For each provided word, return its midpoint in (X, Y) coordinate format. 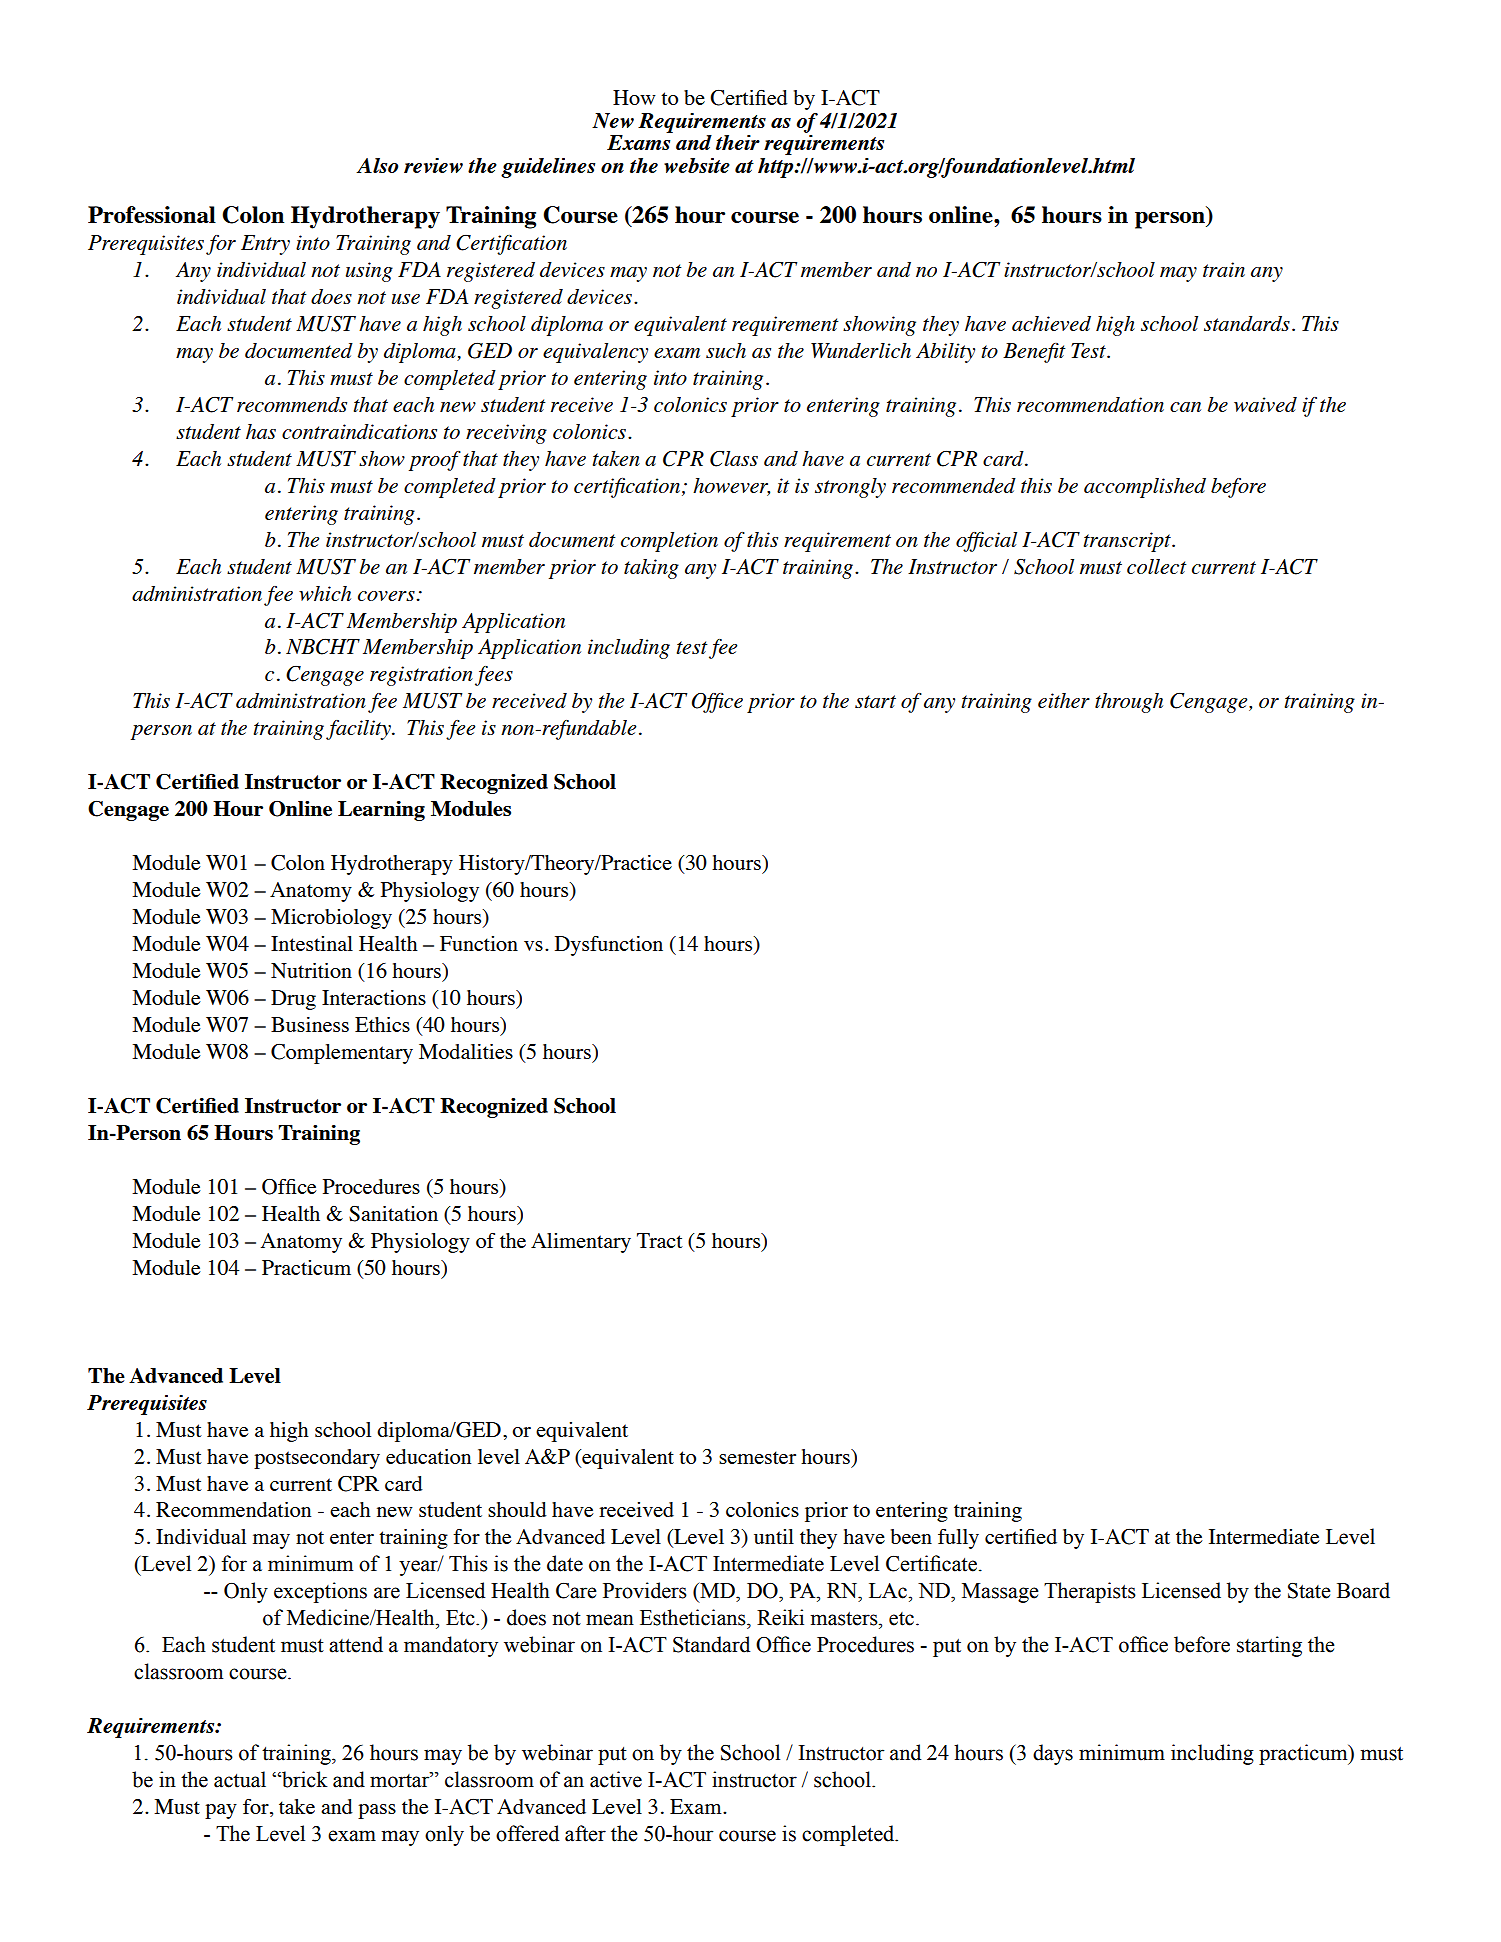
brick (304, 1779)
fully (958, 1539)
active (616, 1779)
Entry (265, 245)
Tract (660, 1240)
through (1129, 703)
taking (651, 569)
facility (359, 730)
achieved (1051, 323)
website (697, 165)
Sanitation (393, 1214)
